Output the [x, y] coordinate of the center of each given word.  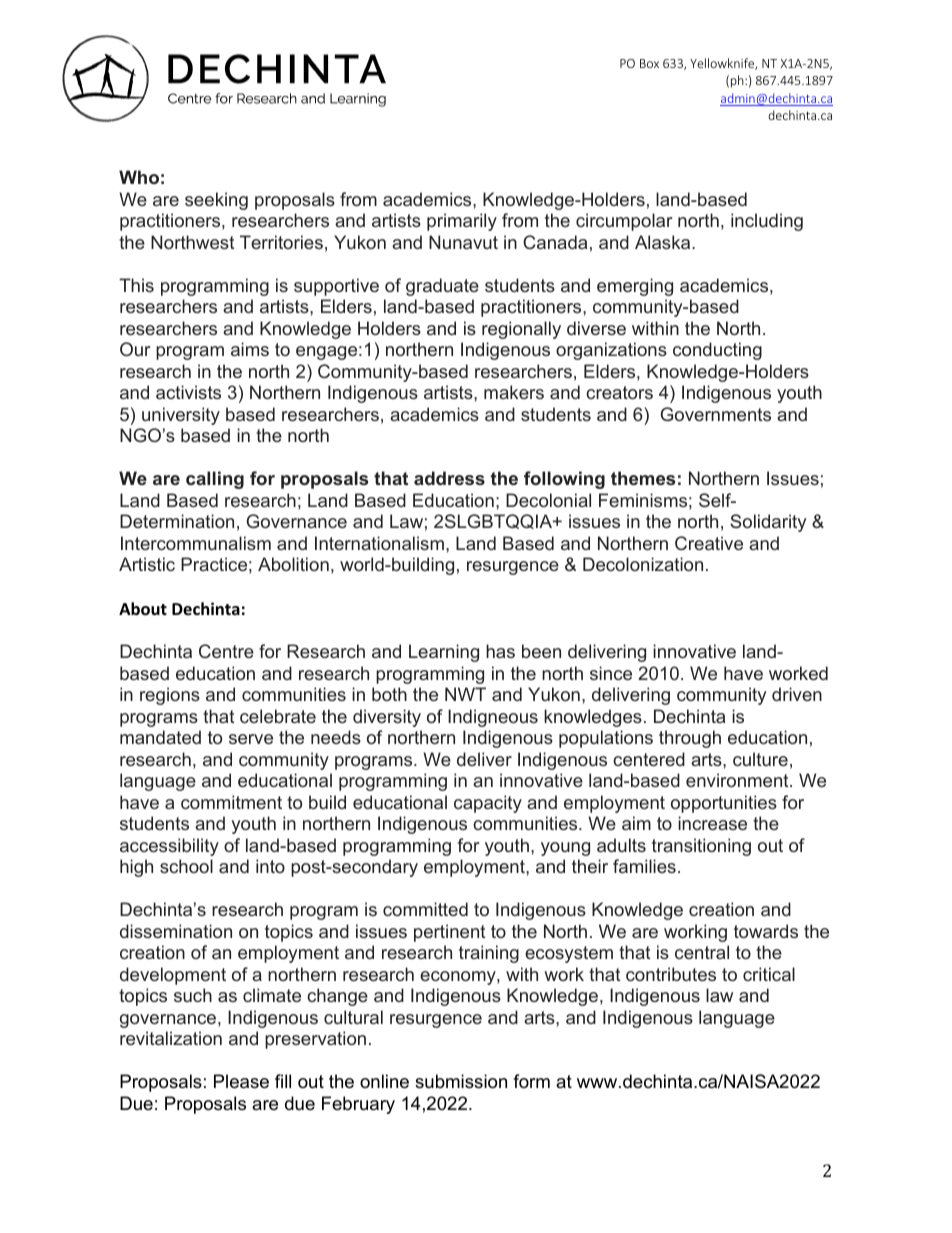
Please [241, 1081]
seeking [216, 201]
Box [649, 63]
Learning [444, 653]
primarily [462, 222]
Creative [709, 543]
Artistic [147, 564]
